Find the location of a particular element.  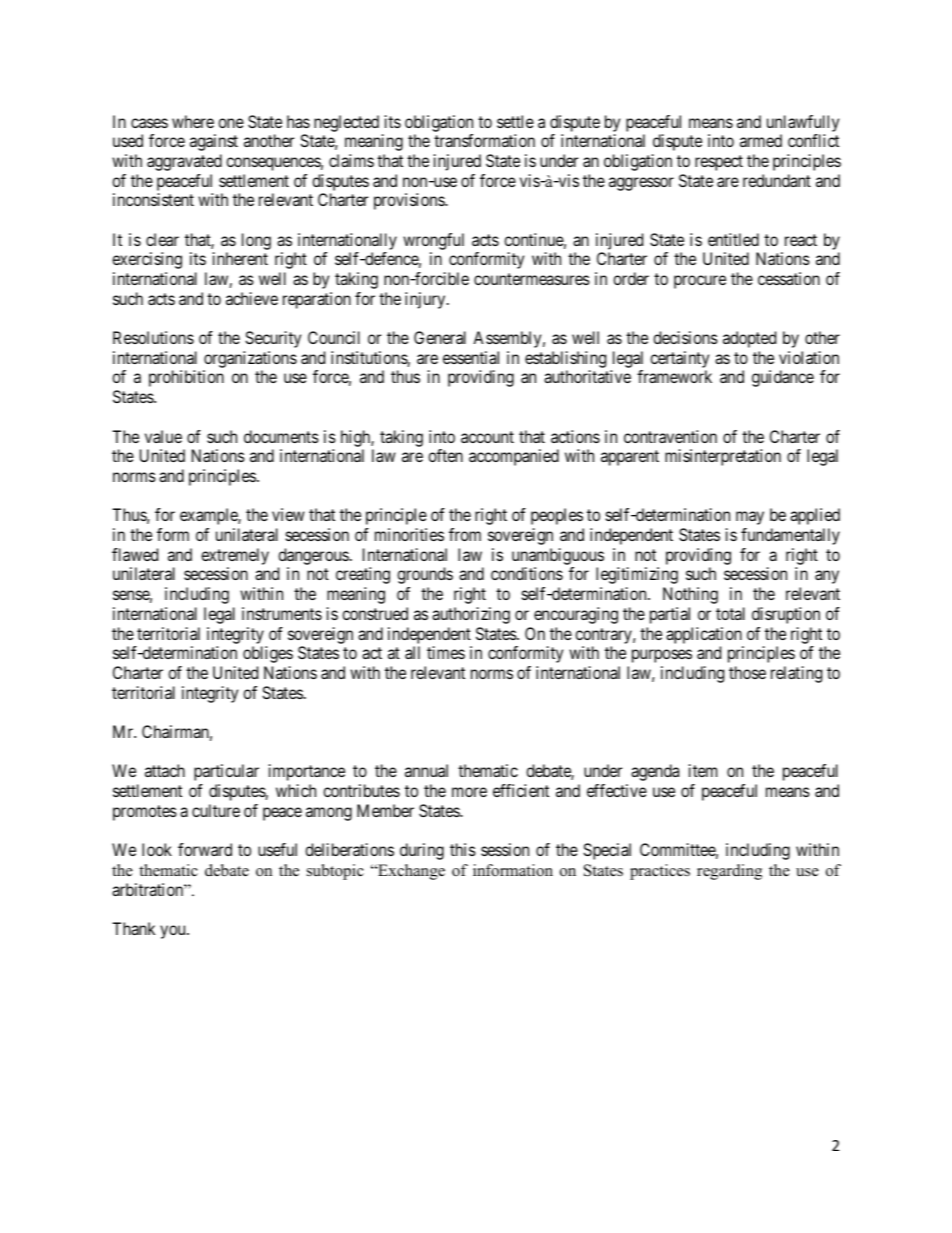

against is located at coordinates (214, 142).
